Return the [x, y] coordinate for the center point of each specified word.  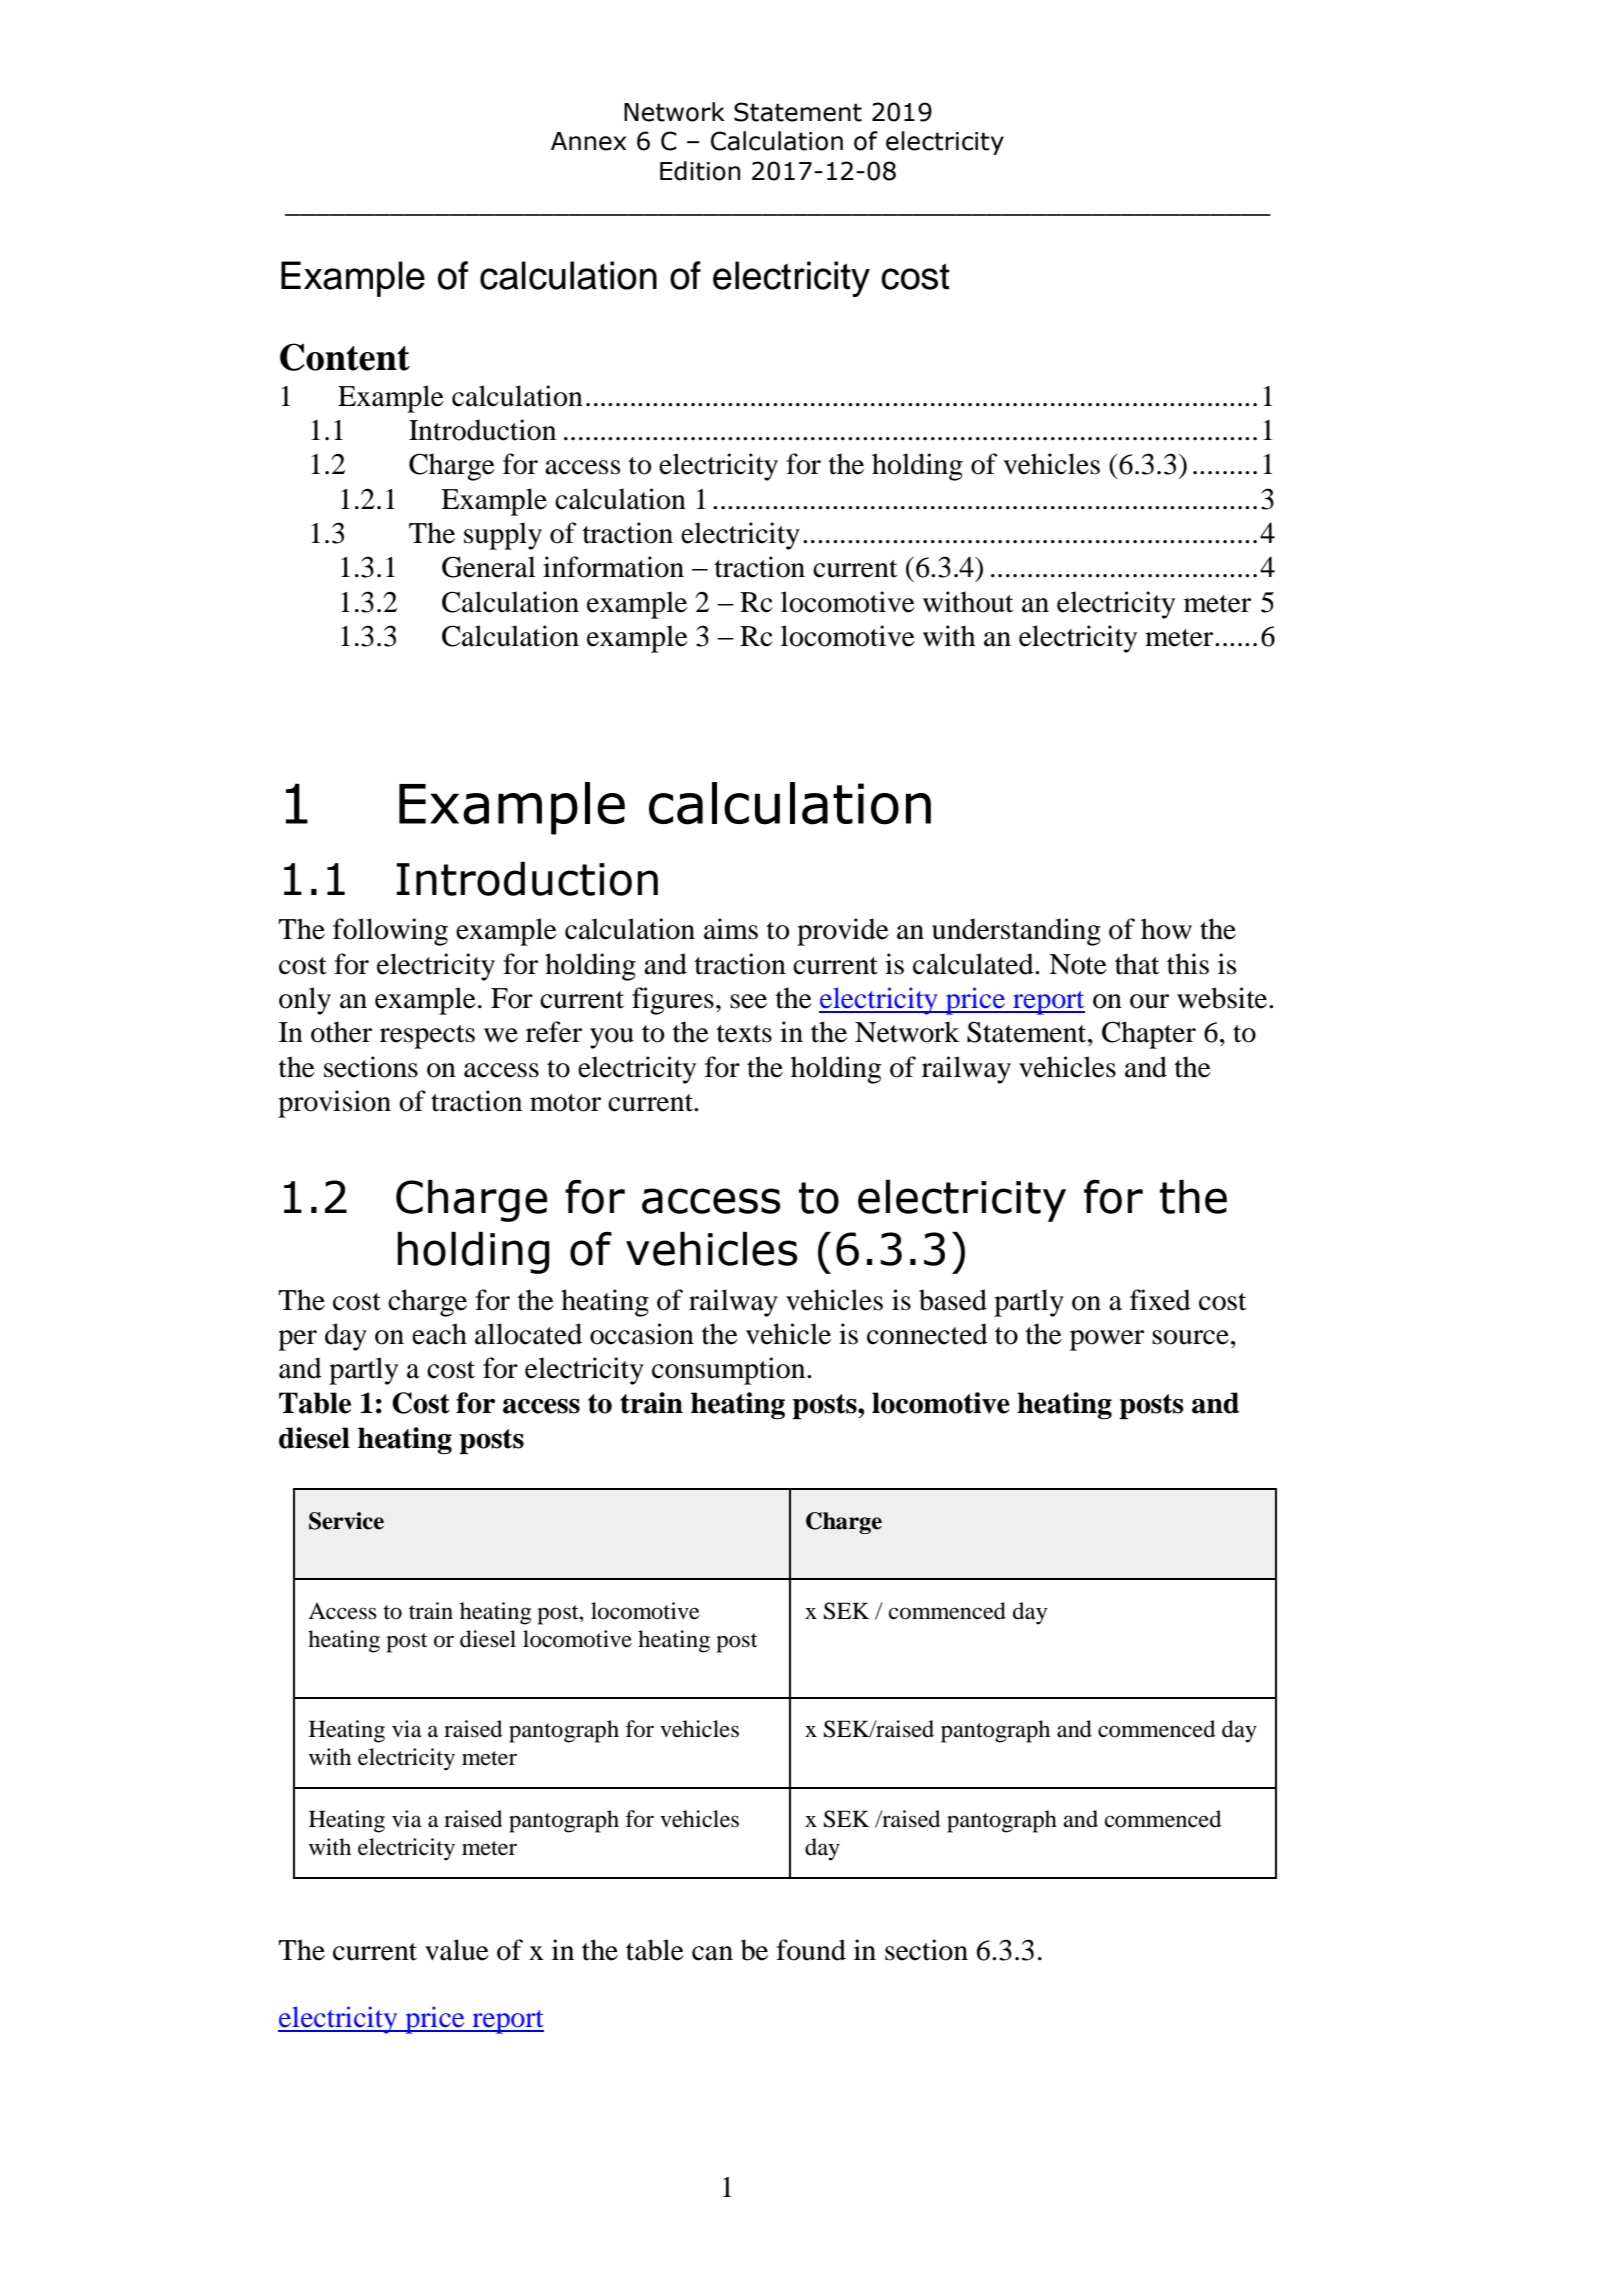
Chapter [1149, 1035]
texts [744, 1034]
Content [345, 357]
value [457, 1950]
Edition [700, 171]
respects [427, 1037]
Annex [588, 141]
